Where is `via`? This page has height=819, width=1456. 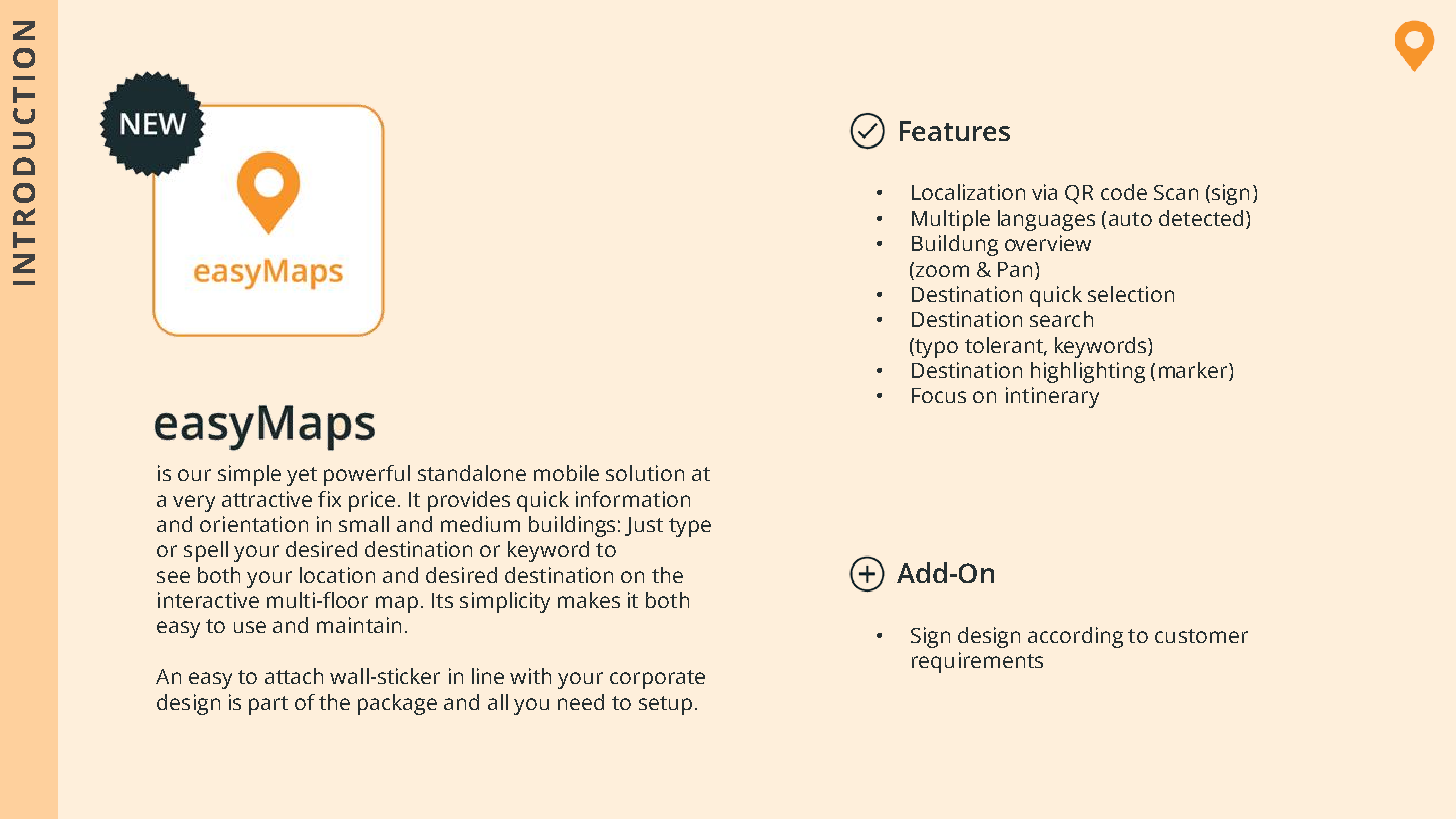
via is located at coordinates (1044, 192).
